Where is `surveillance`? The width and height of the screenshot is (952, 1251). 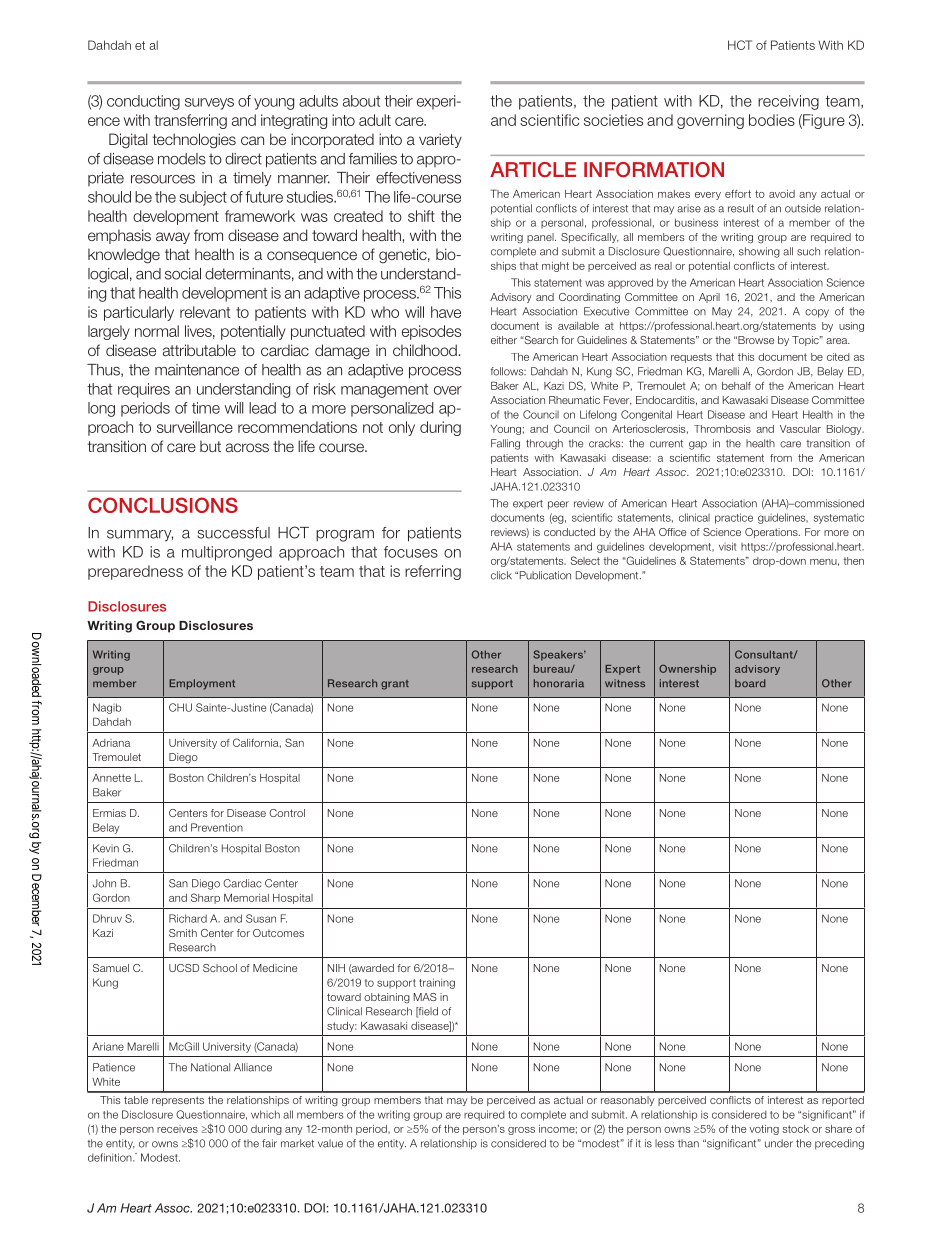
surveillance is located at coordinates (195, 427).
